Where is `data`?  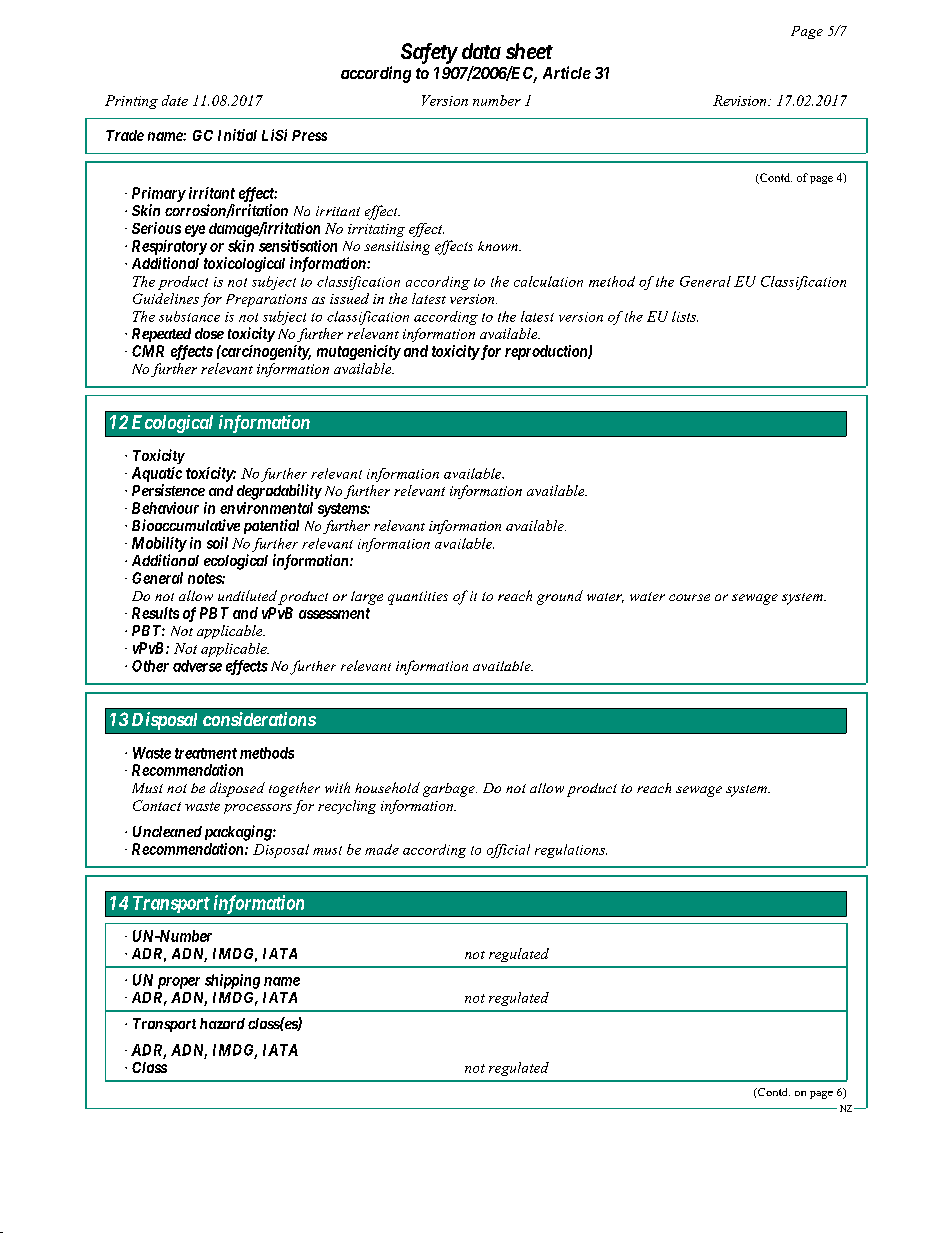
data is located at coordinates (481, 51).
